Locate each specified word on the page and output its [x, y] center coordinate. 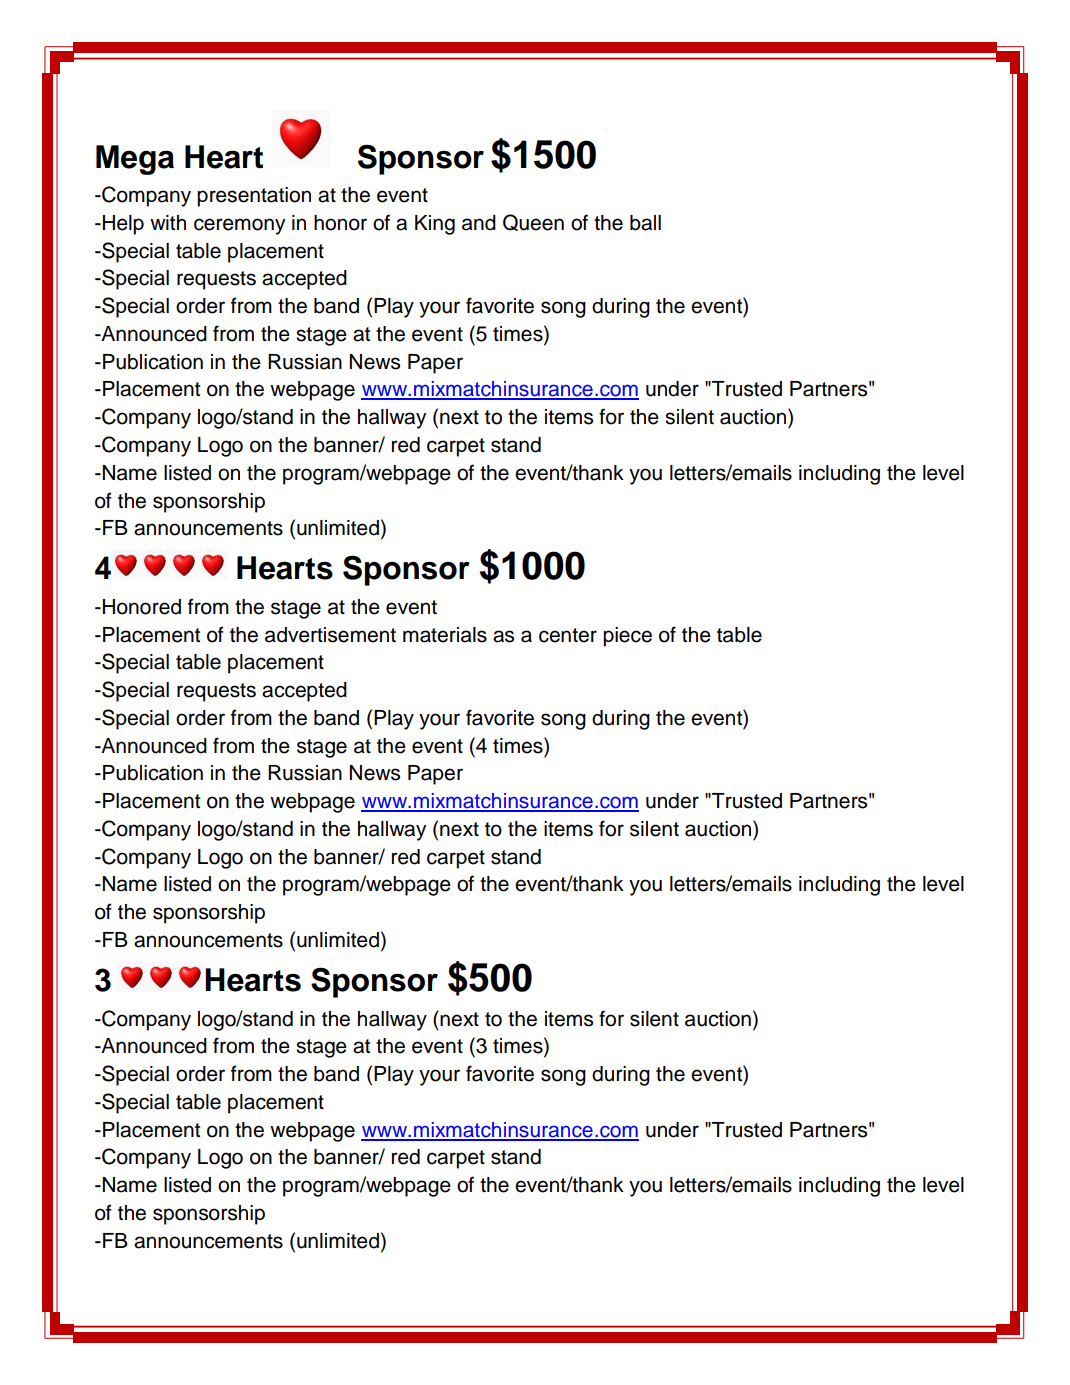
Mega [135, 160]
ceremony [240, 226]
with [168, 222]
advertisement [330, 635]
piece [627, 637]
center [568, 635]
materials [445, 635]
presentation [254, 197]
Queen [533, 222]
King [435, 225]
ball [645, 223]
